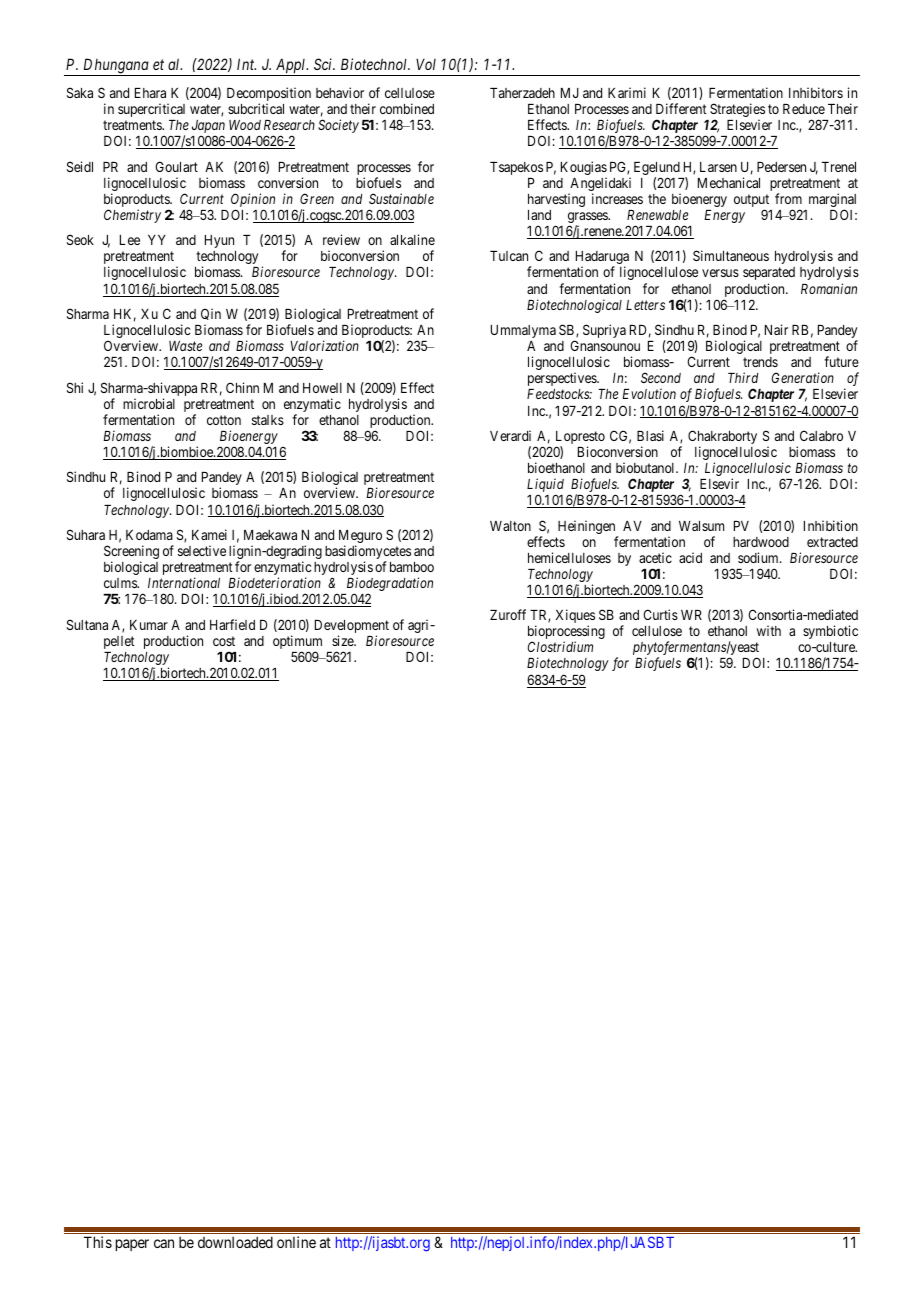 This document has height=1308, width=924. I want to click on supercritical, so click(151, 110).
